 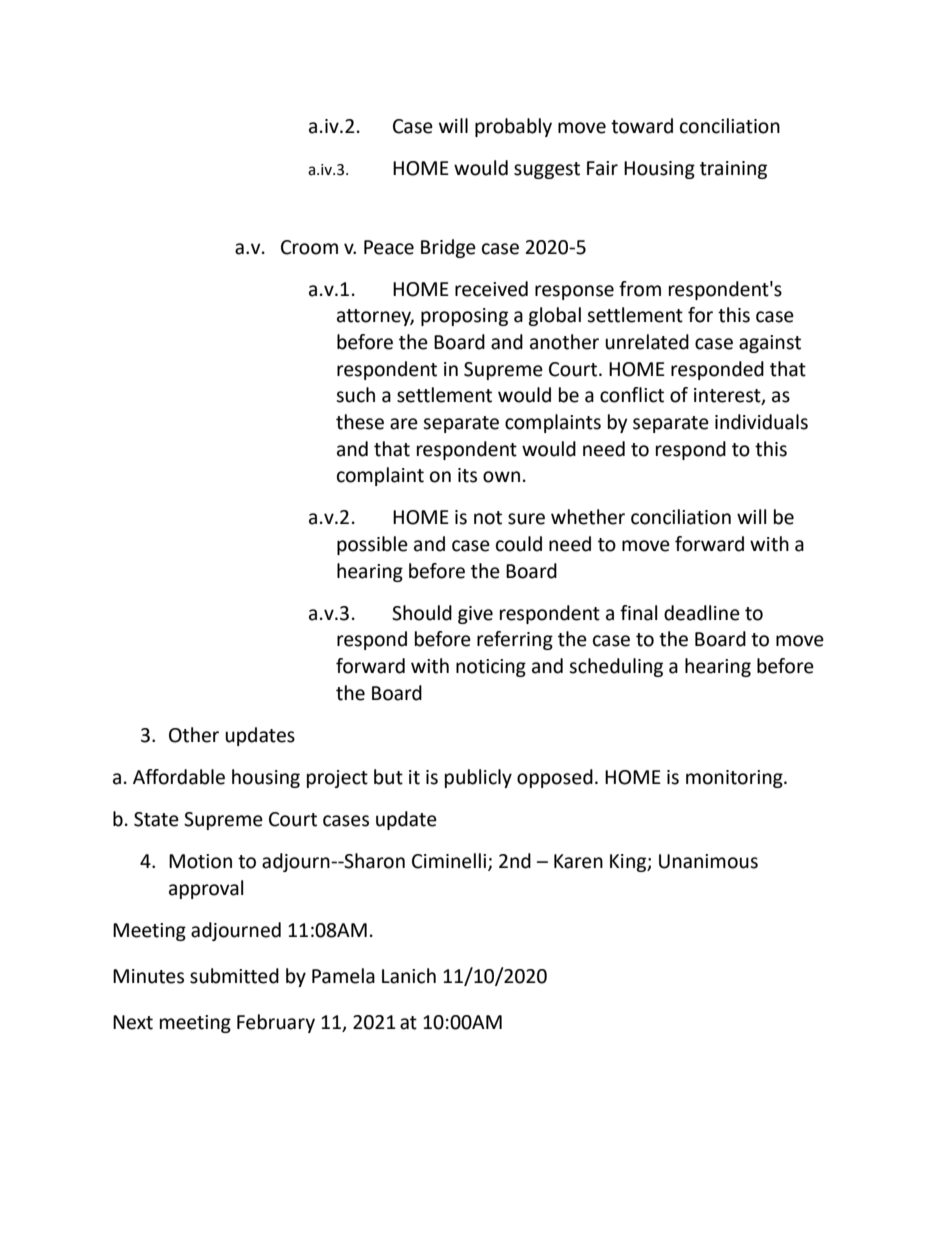 What do you see at coordinates (491, 668) in the screenshot?
I see `noticing` at bounding box center [491, 668].
